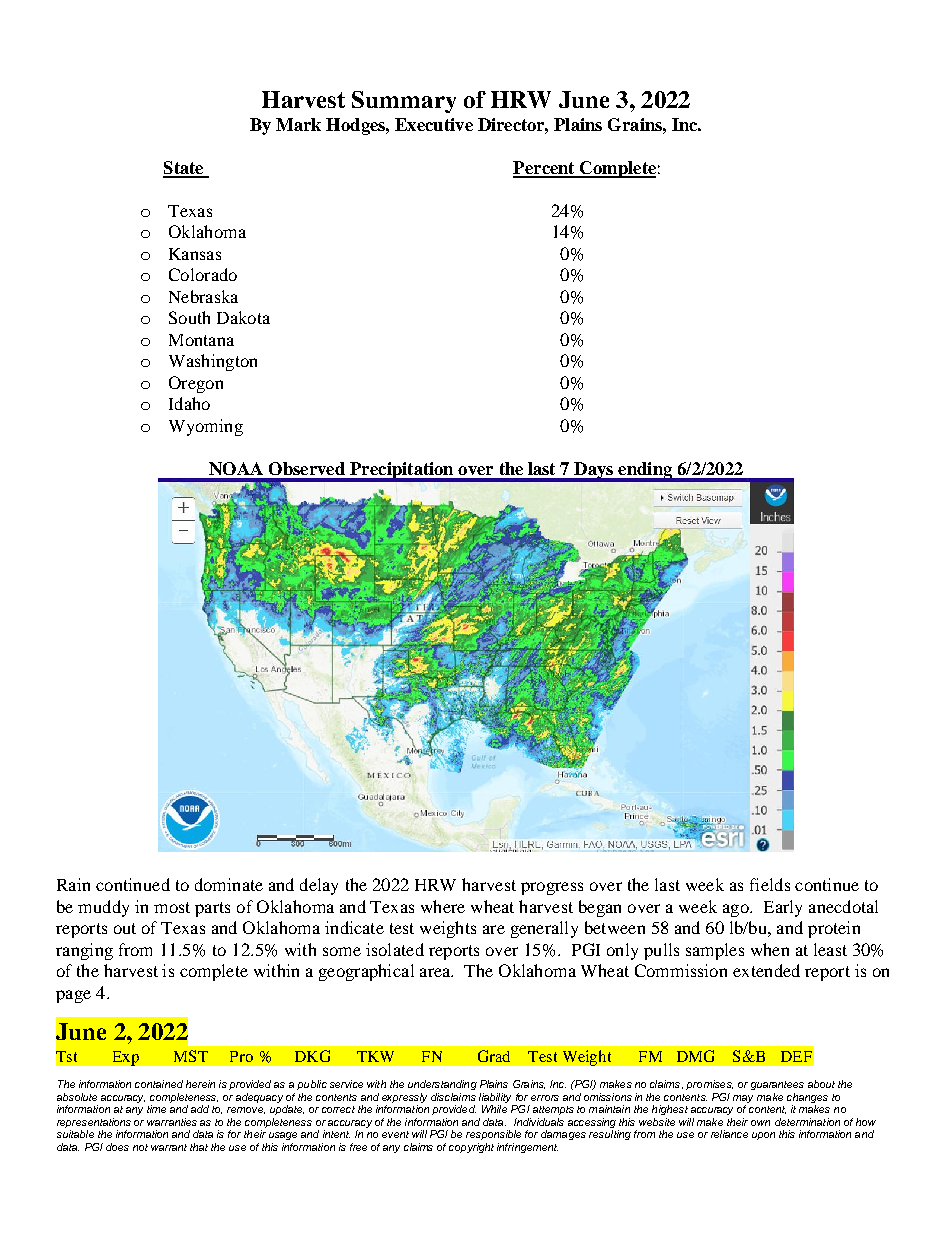  What do you see at coordinates (172, 907) in the screenshot?
I see `most` at bounding box center [172, 907].
